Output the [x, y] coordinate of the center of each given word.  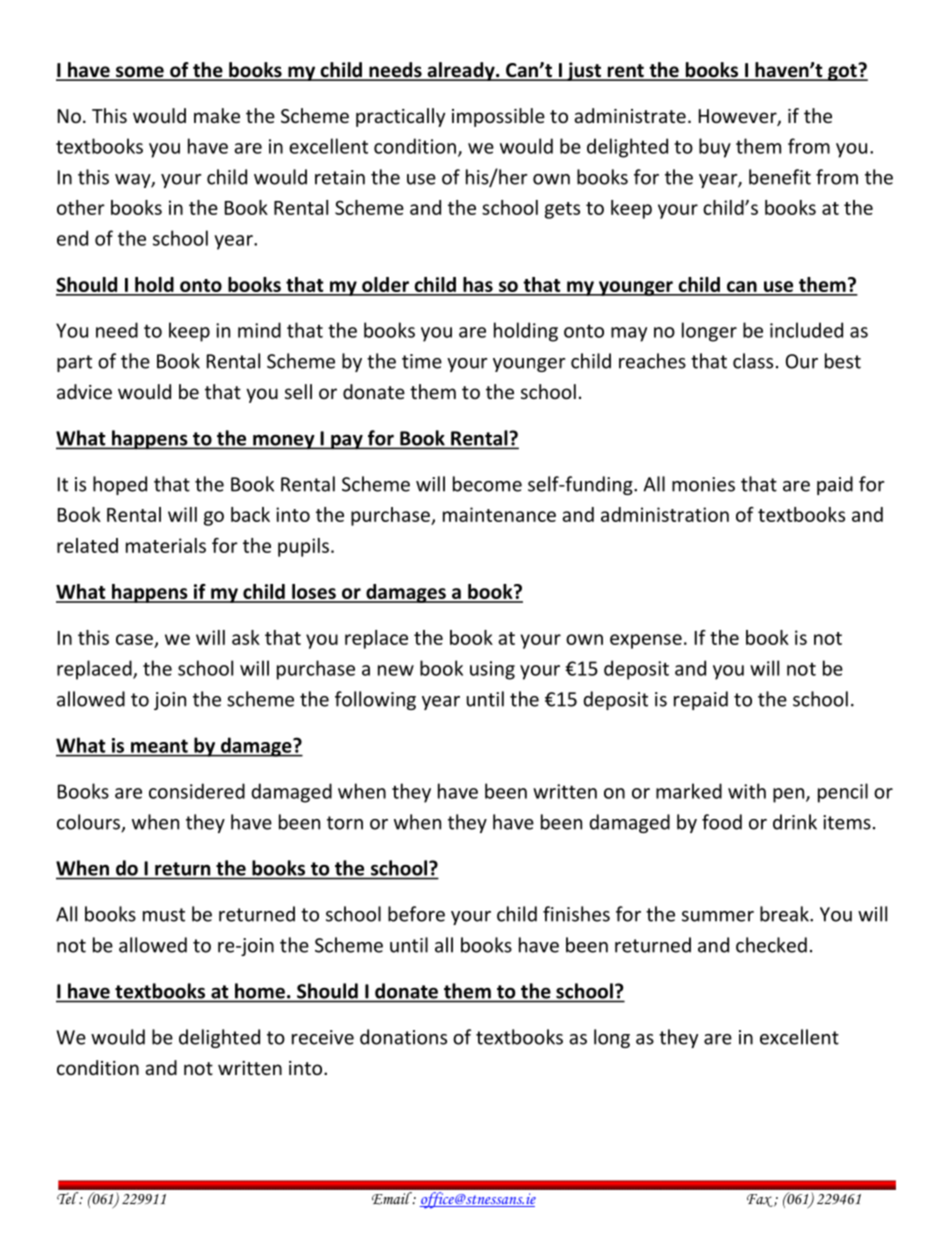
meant [159, 746]
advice [84, 391]
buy [715, 148]
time [422, 361]
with [747, 791]
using [492, 670]
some [140, 73]
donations [403, 1037]
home [260, 991]
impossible [498, 117]
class [753, 361]
